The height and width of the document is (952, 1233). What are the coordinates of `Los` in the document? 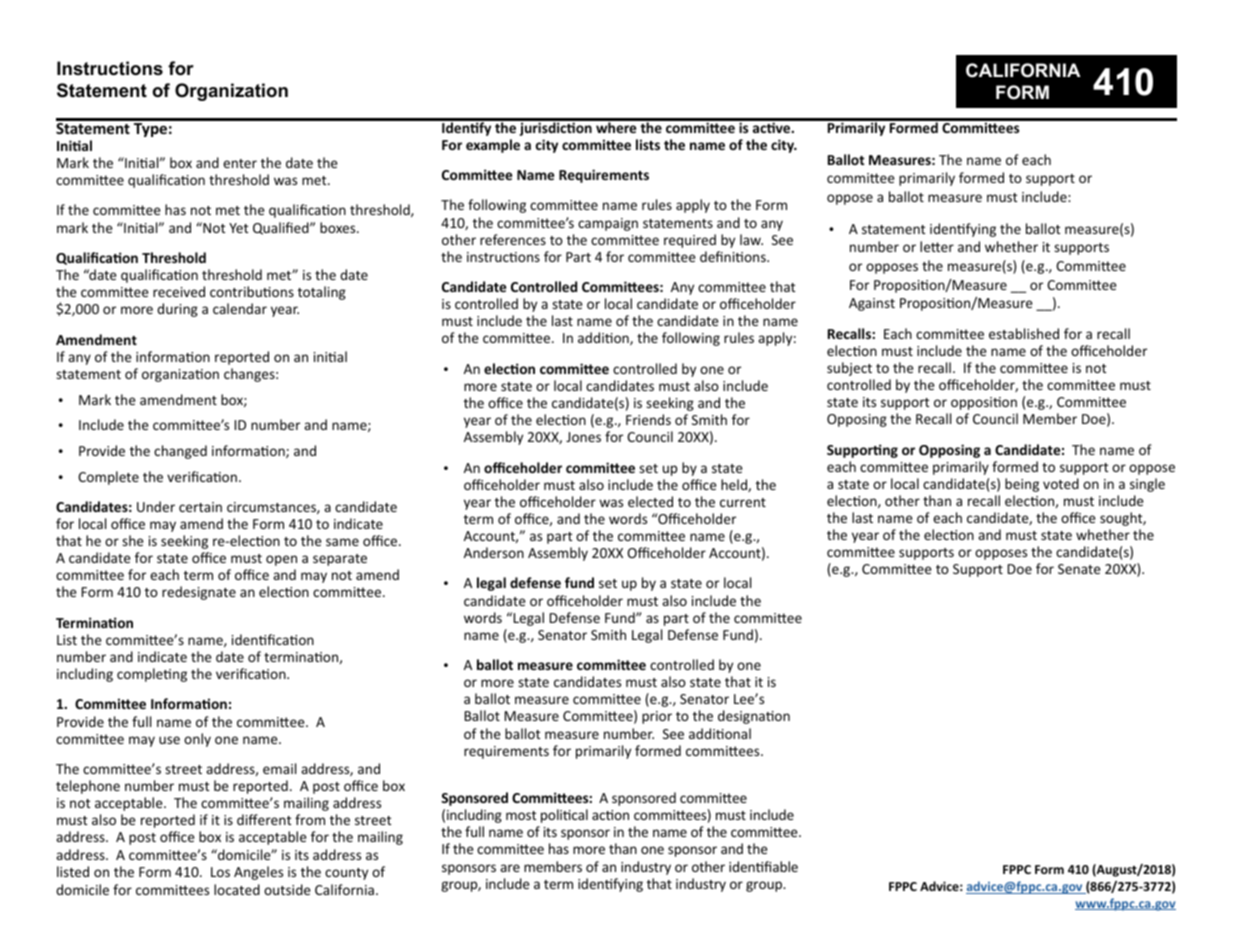 It's located at (220, 872).
